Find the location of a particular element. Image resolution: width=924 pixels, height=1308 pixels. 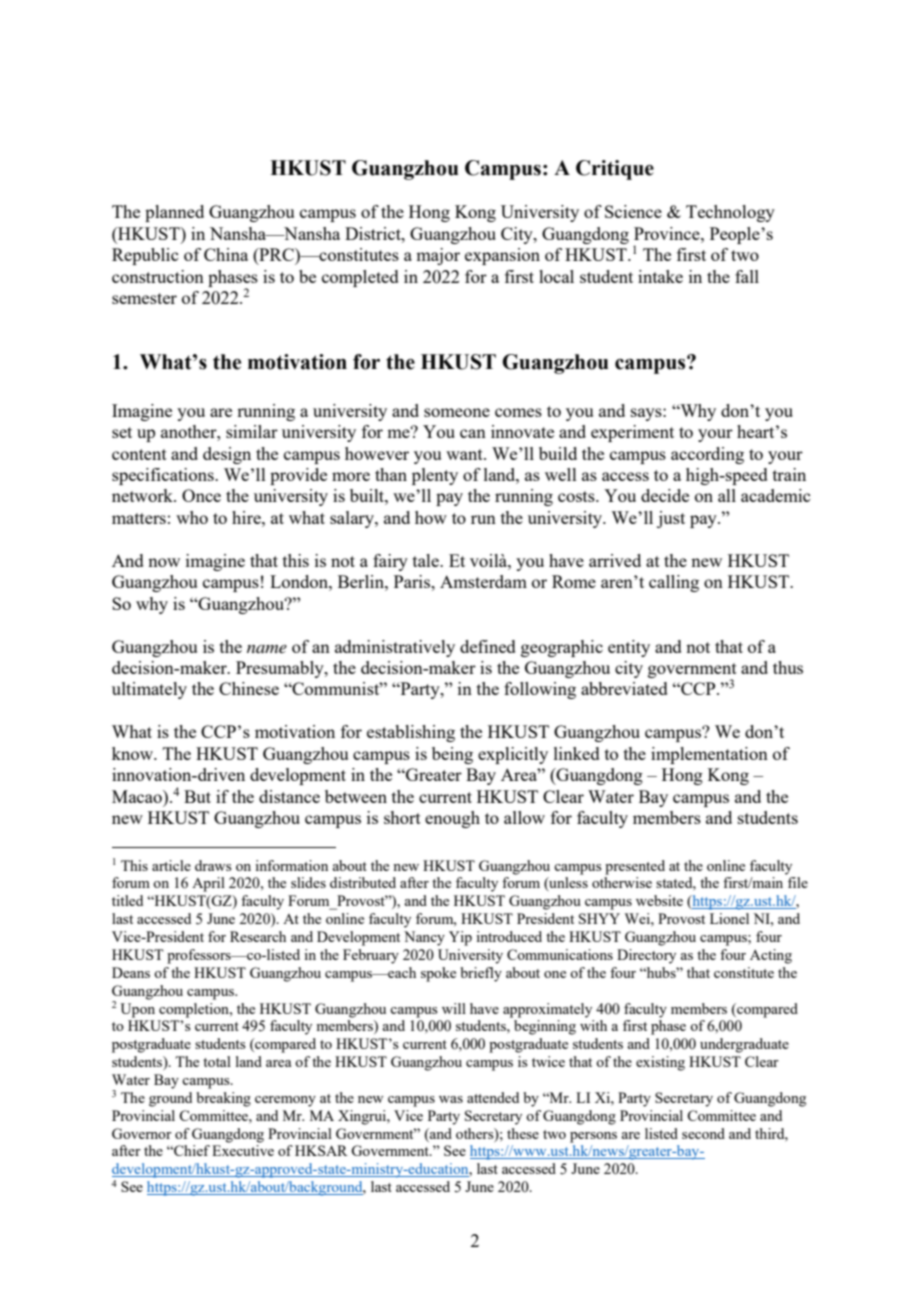

just is located at coordinates (671, 519).
